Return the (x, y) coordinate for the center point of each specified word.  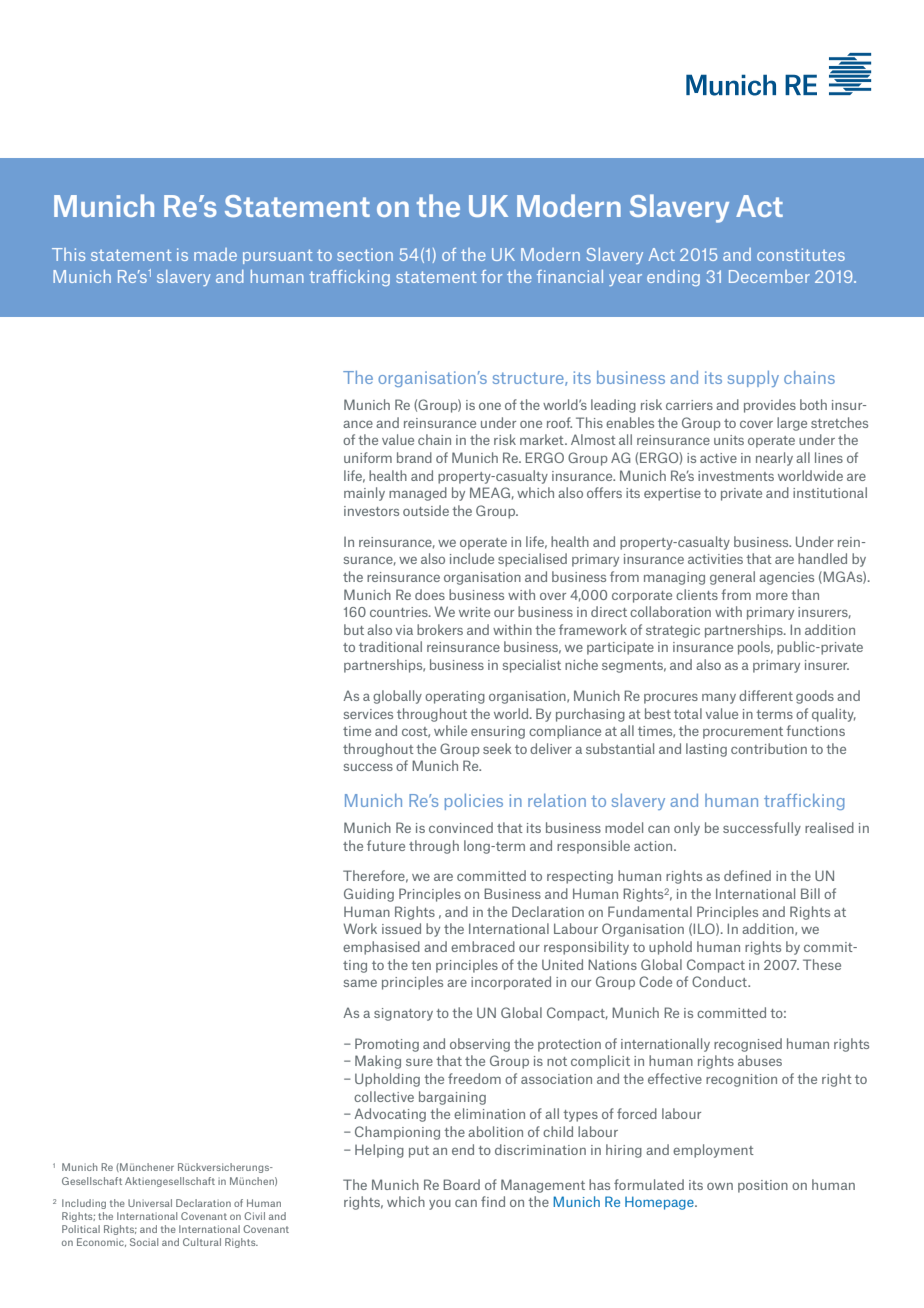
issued (401, 928)
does (430, 594)
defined (747, 875)
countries (400, 612)
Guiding (369, 895)
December (769, 276)
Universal (150, 1203)
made (215, 254)
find (493, 1201)
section (365, 254)
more (772, 596)
